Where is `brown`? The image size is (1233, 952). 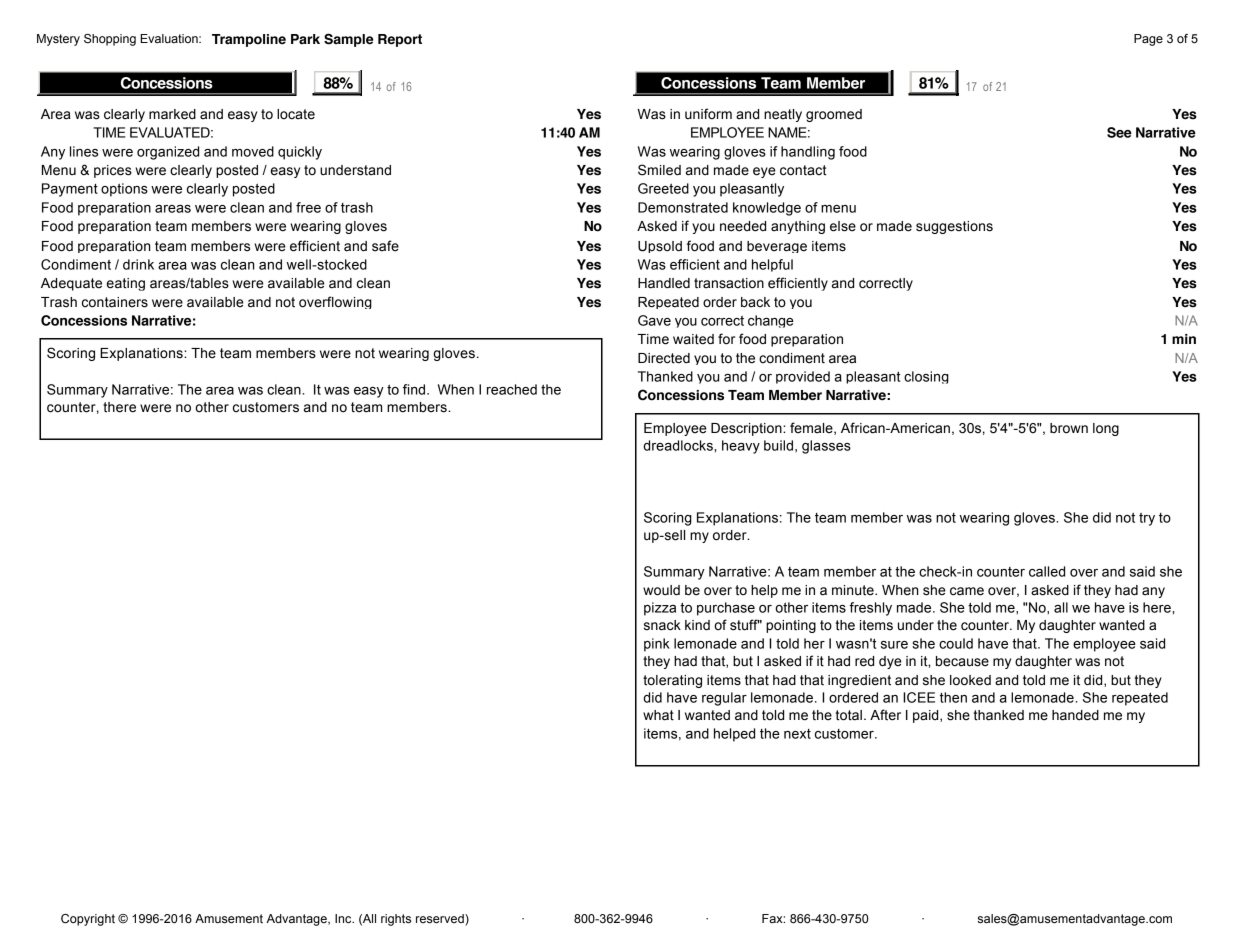 brown is located at coordinates (1069, 428).
